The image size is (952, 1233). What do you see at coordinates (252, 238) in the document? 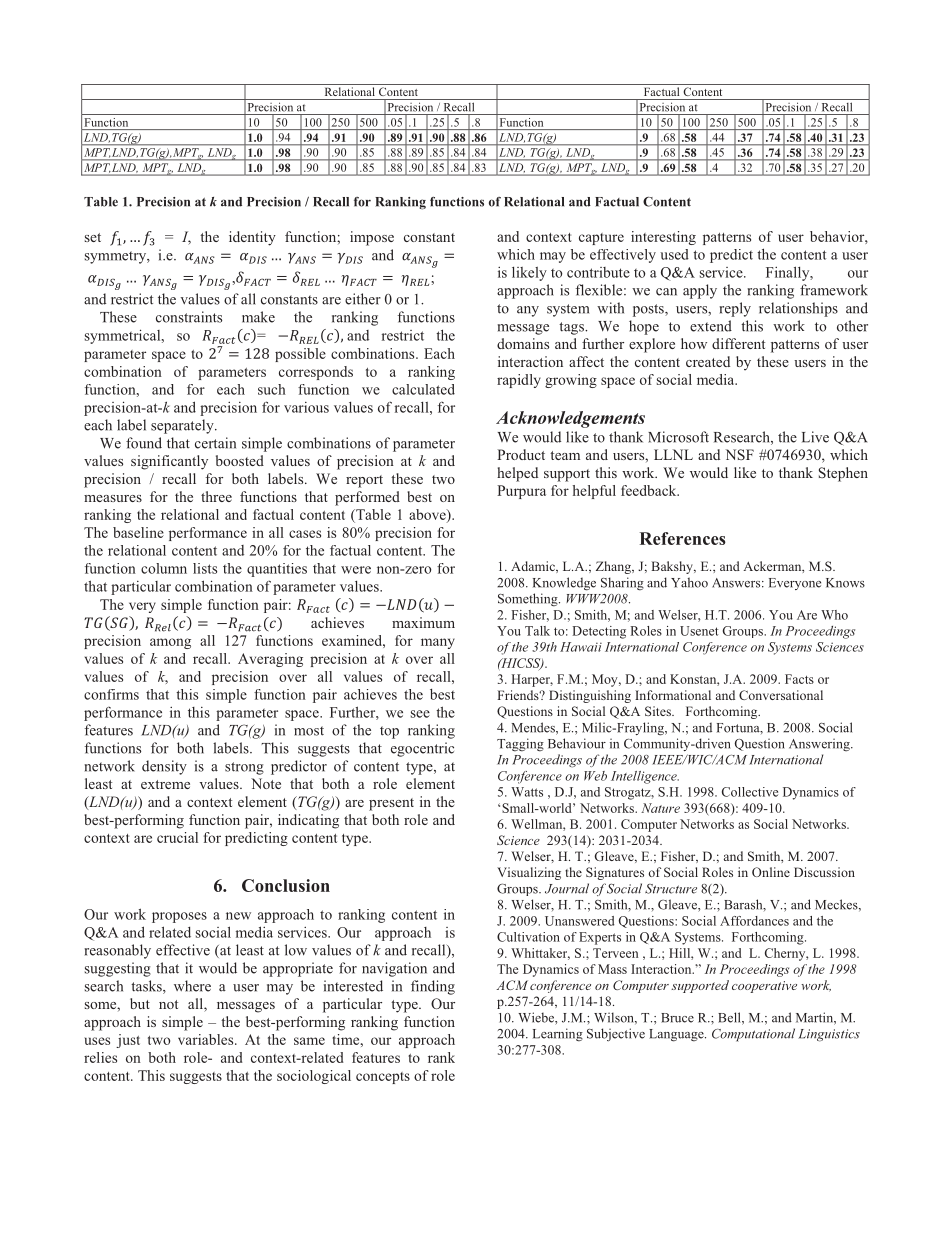
I see `identity` at bounding box center [252, 238].
